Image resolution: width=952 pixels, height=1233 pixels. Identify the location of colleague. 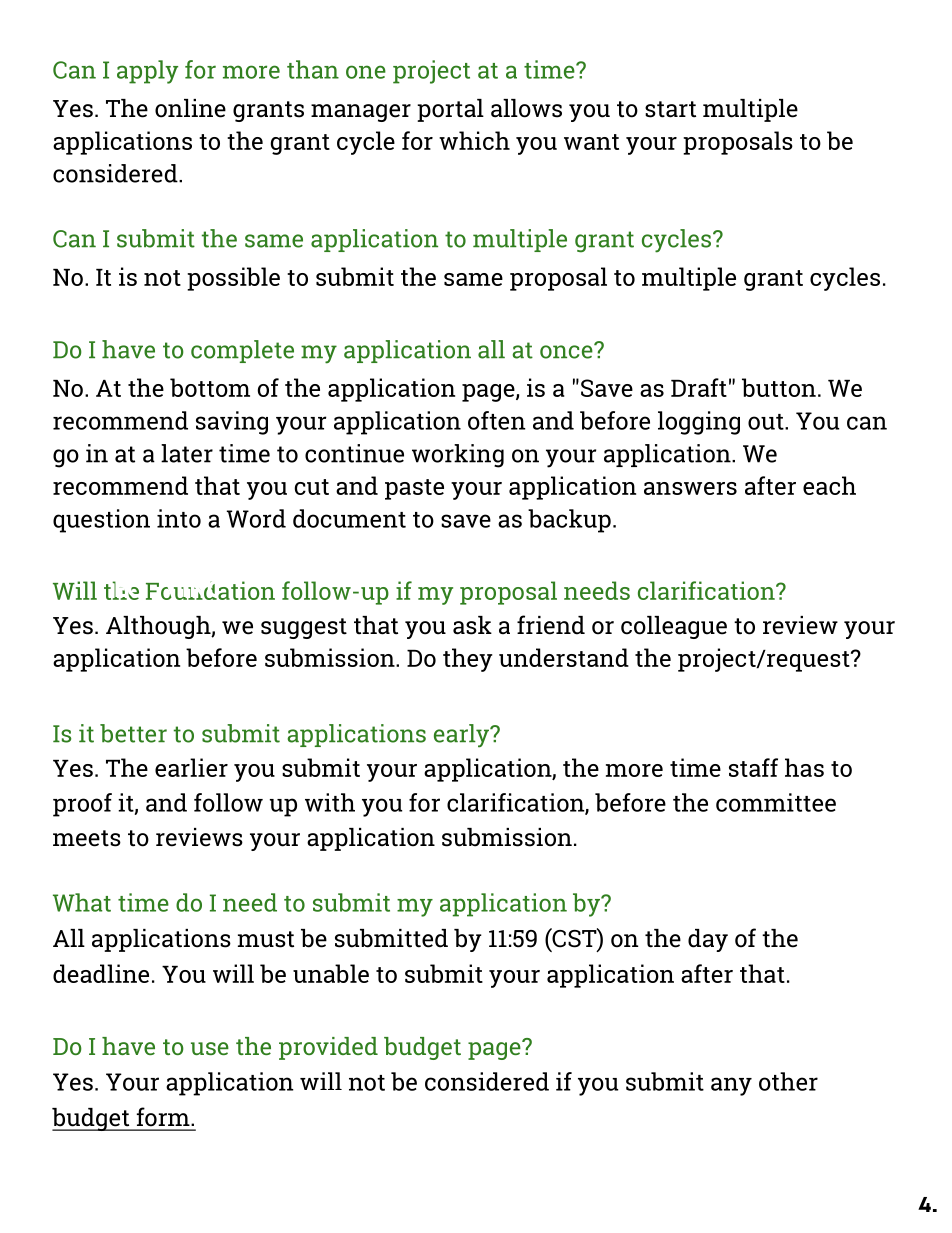
(674, 627).
